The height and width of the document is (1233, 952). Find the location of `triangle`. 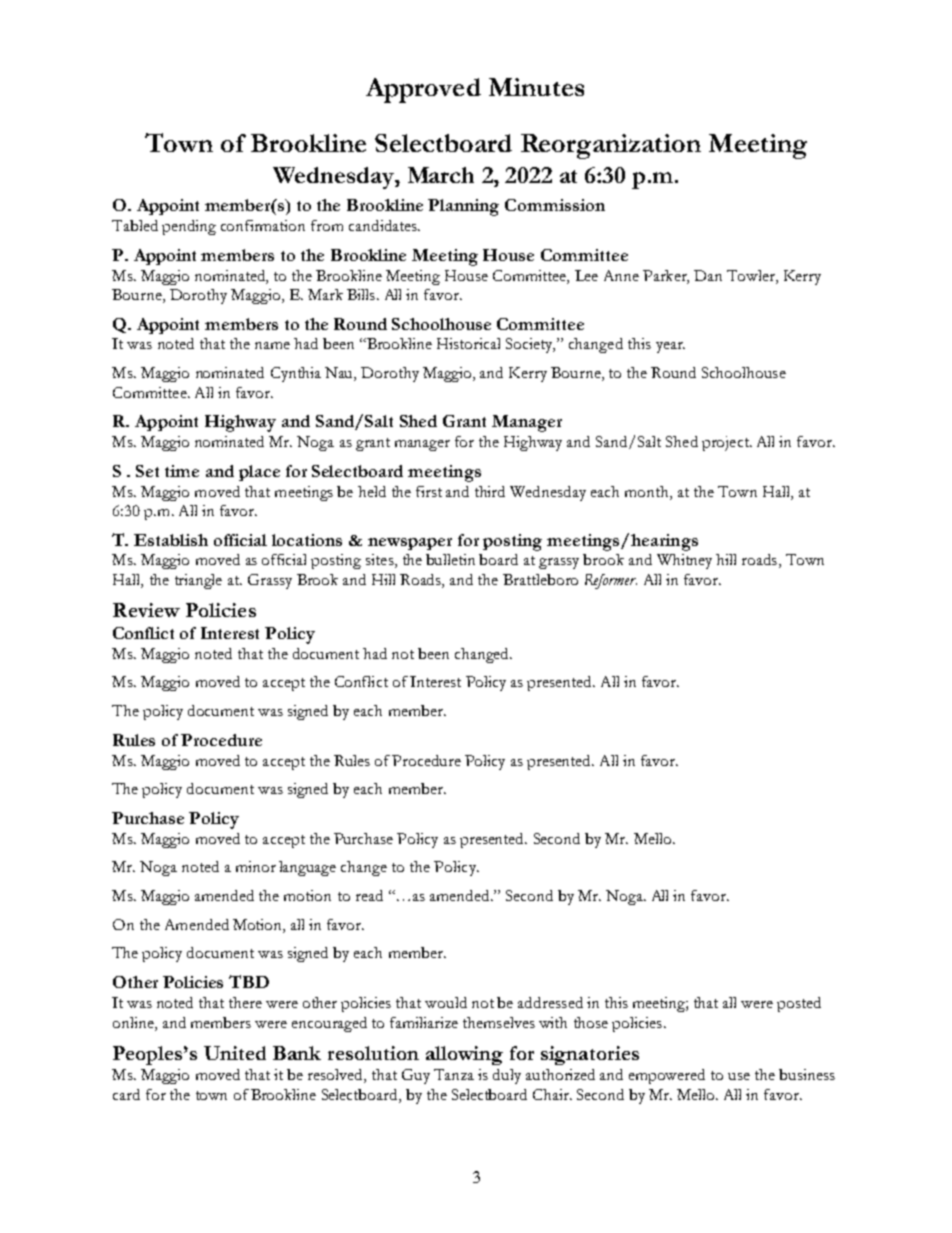

triangle is located at coordinates (198, 581).
